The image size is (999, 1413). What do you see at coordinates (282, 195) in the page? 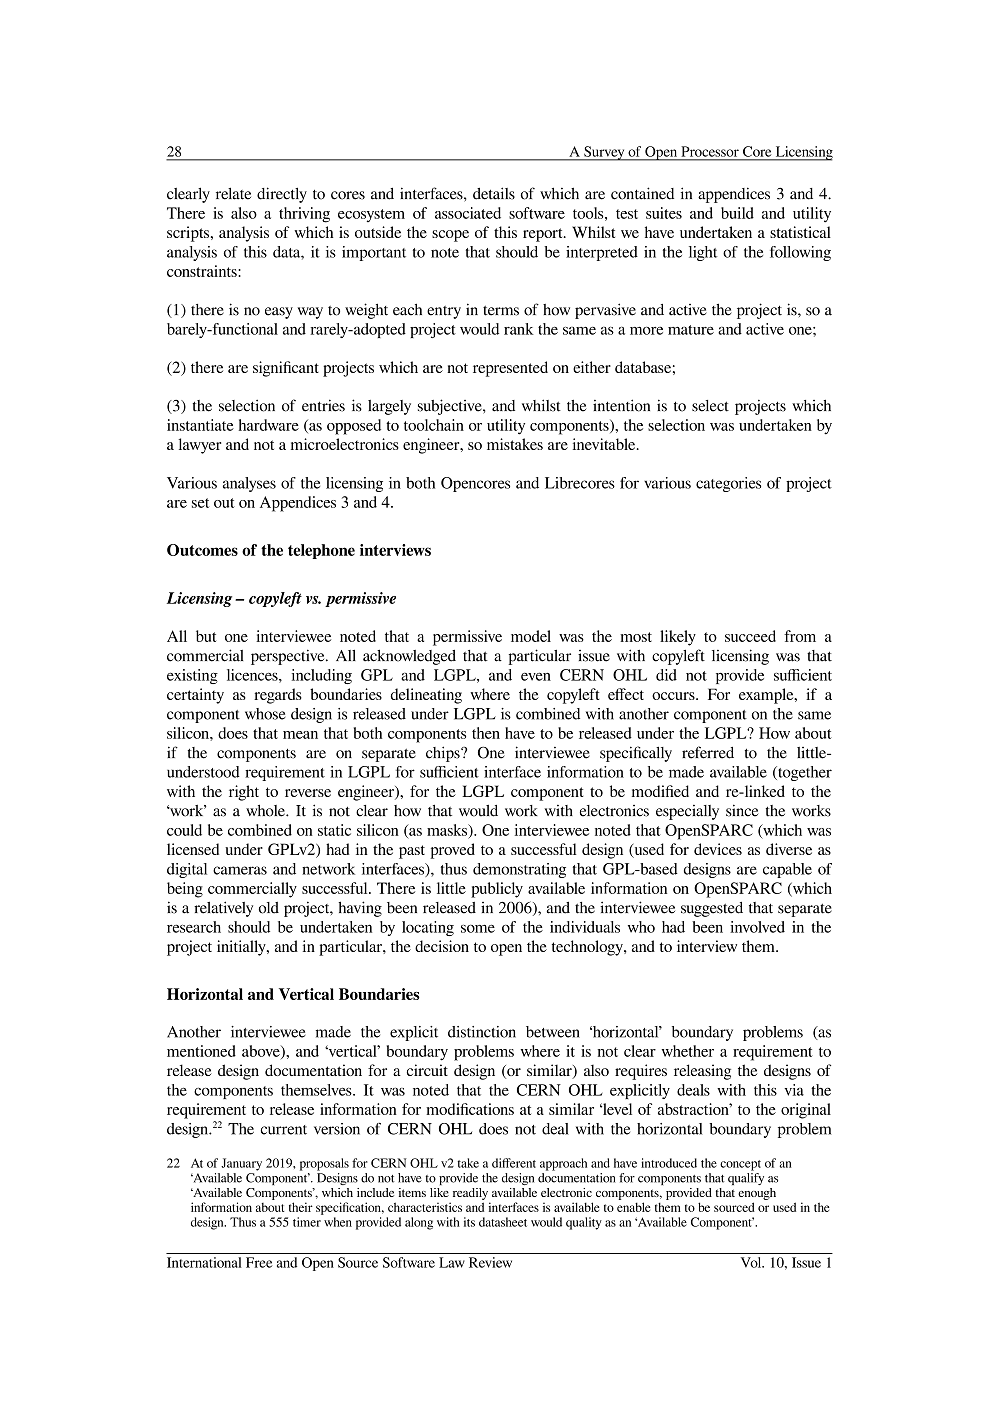
I see `directly` at bounding box center [282, 195].
